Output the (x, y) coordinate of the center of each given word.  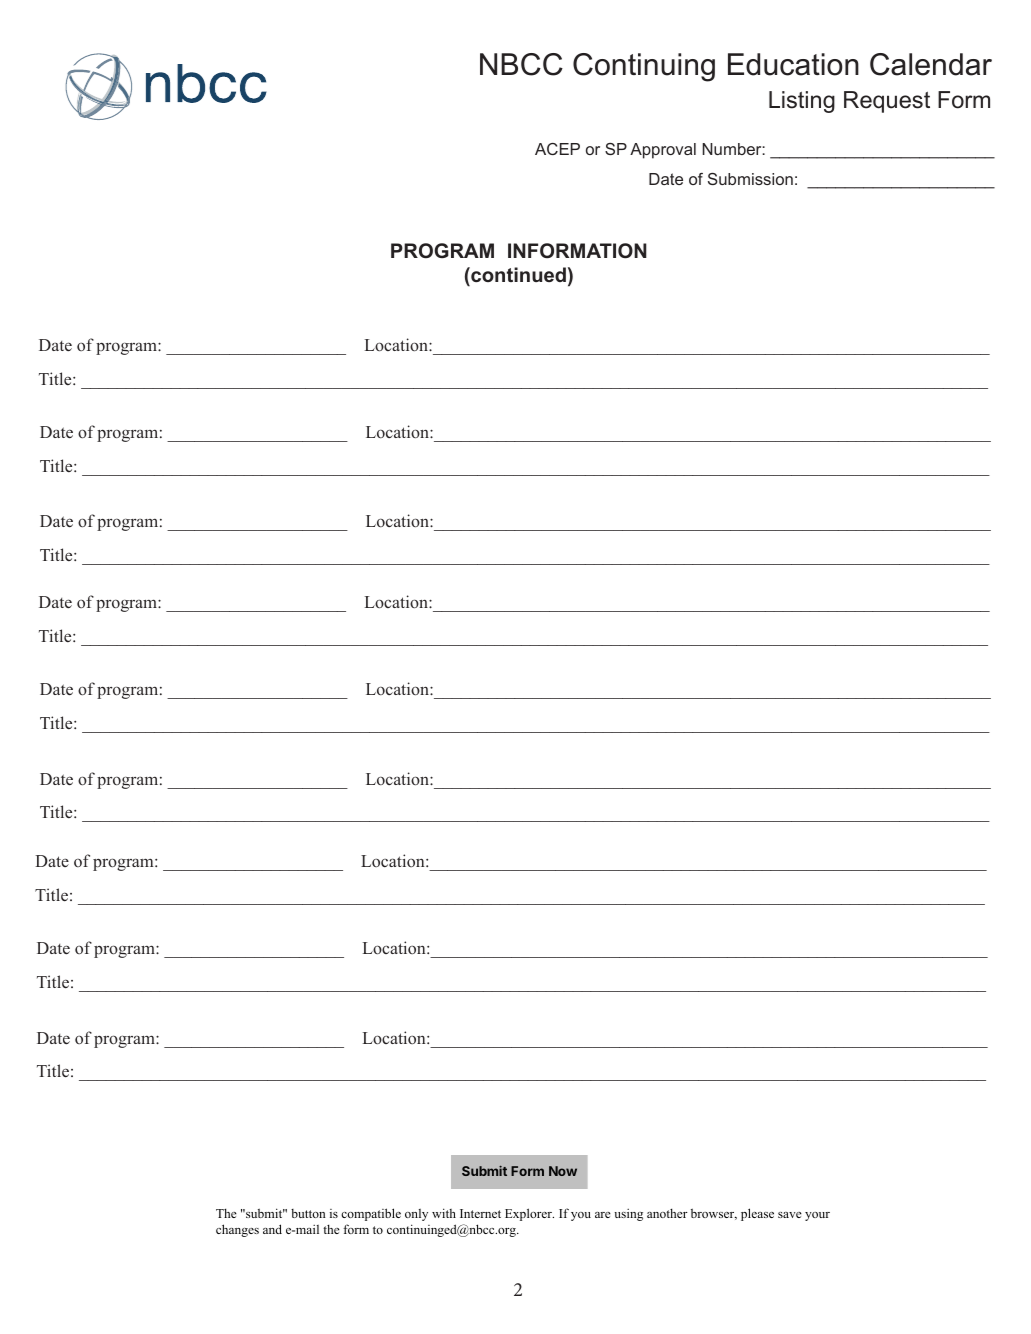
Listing (802, 102)
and (272, 1229)
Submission (750, 179)
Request (887, 102)
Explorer (529, 1214)
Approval (663, 151)
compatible (371, 1214)
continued (517, 274)
